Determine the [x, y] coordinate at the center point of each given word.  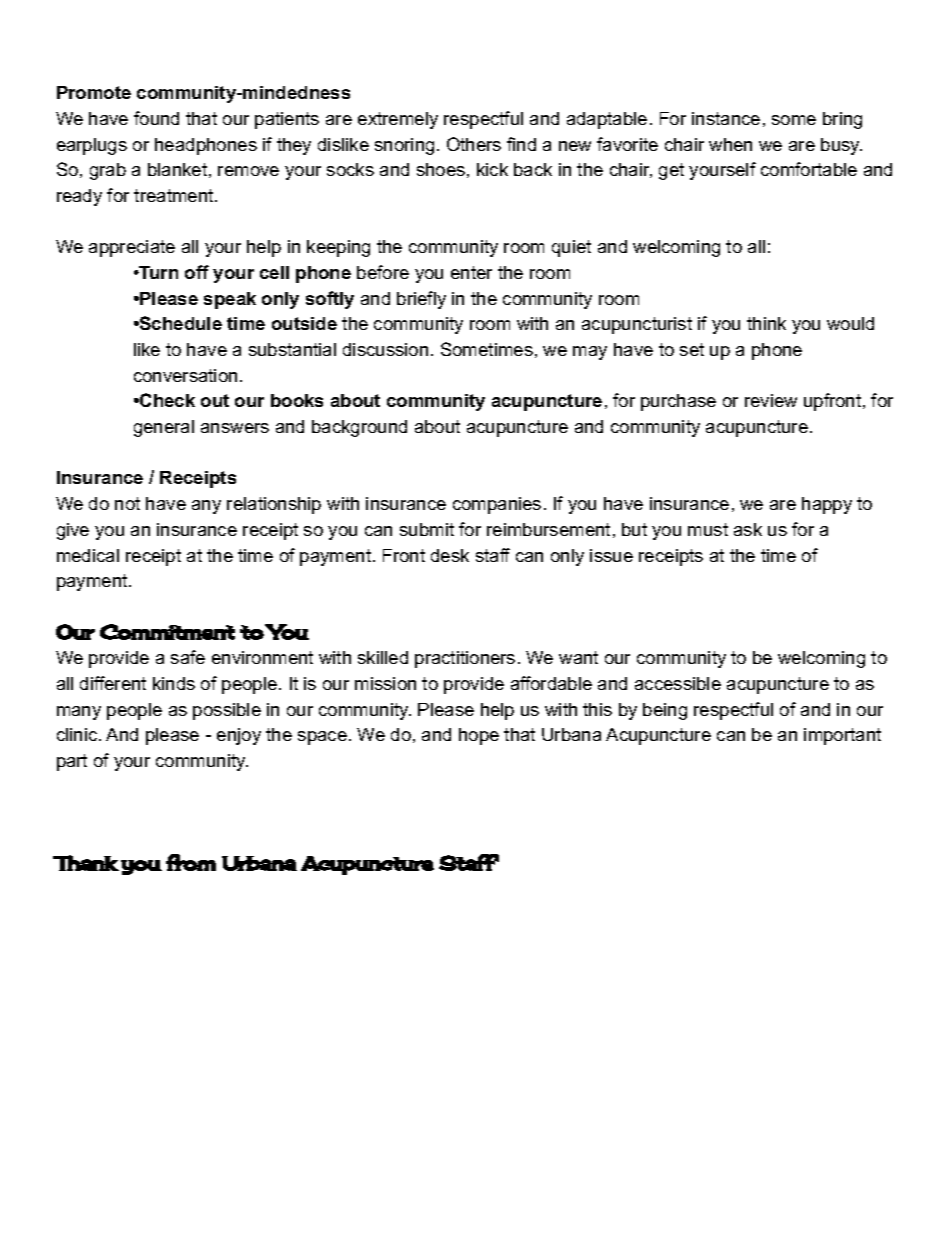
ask [748, 529]
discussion [385, 349]
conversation [185, 375]
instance [726, 118]
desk [450, 555]
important [842, 736]
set [692, 349]
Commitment [167, 632]
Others [474, 144]
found [156, 118]
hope [479, 736]
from [191, 862]
